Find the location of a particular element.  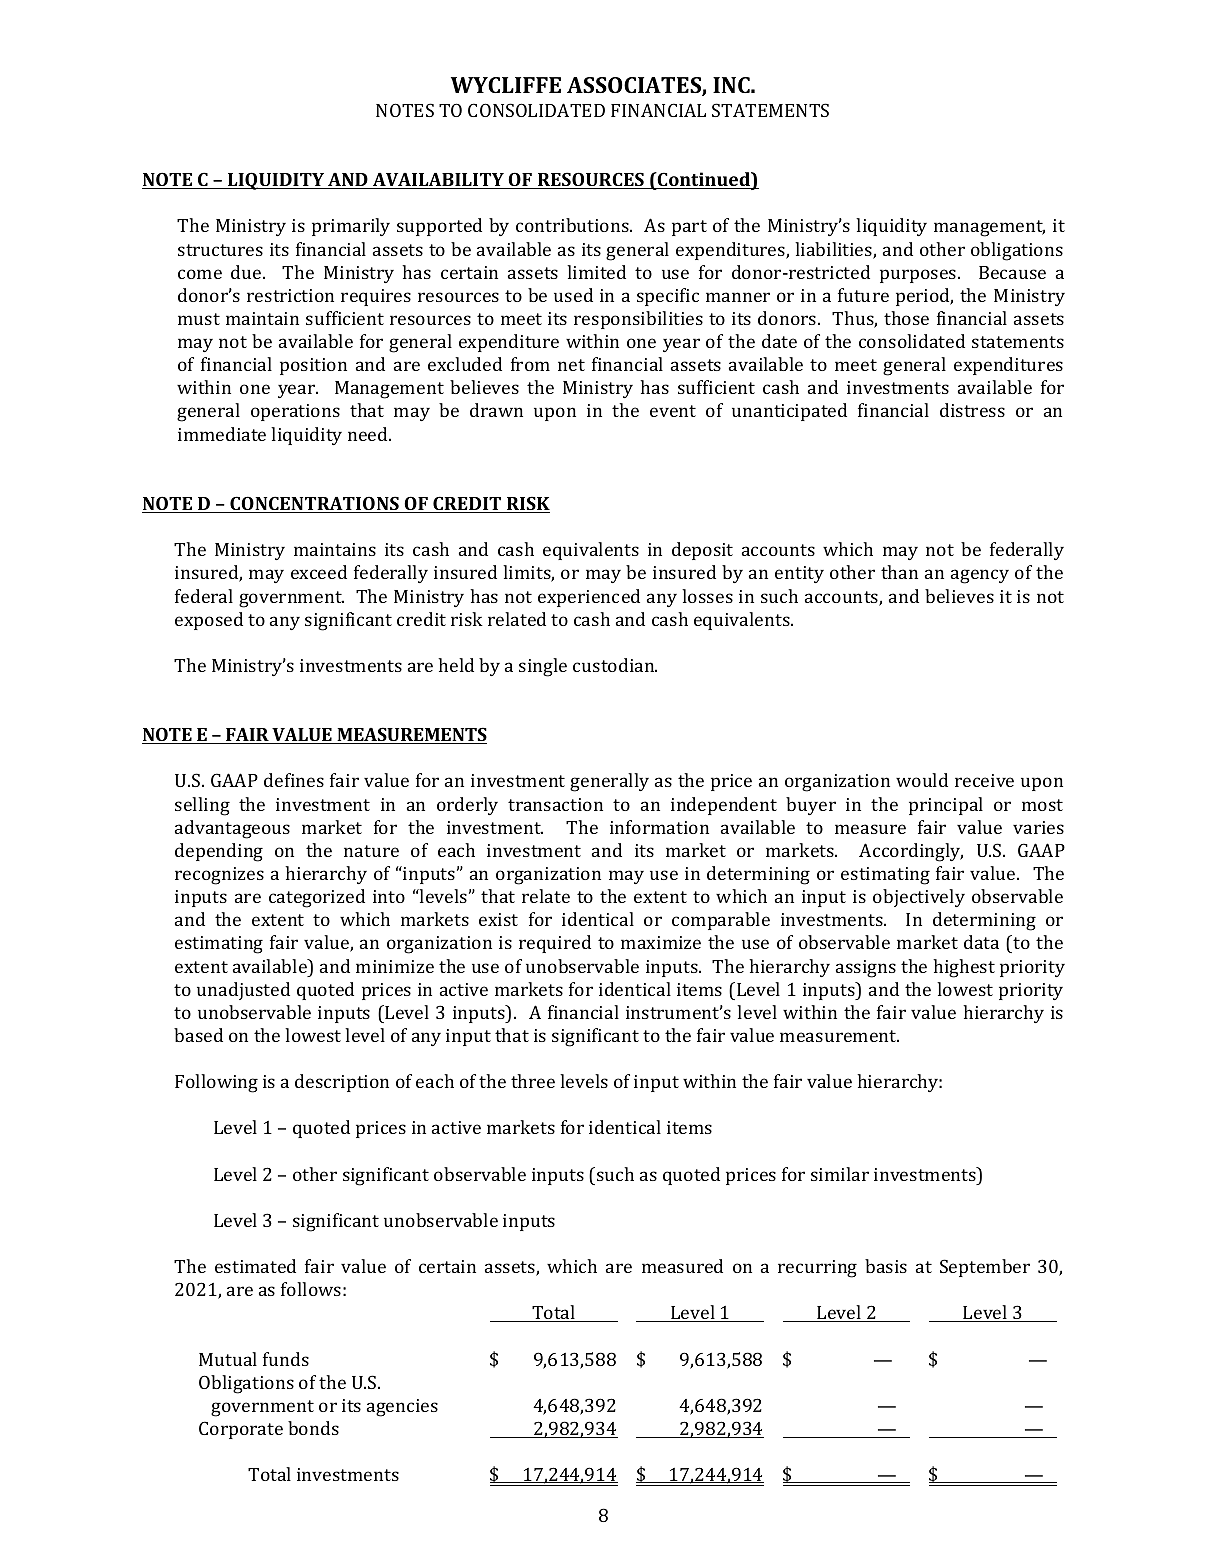

funds is located at coordinates (286, 1359).
